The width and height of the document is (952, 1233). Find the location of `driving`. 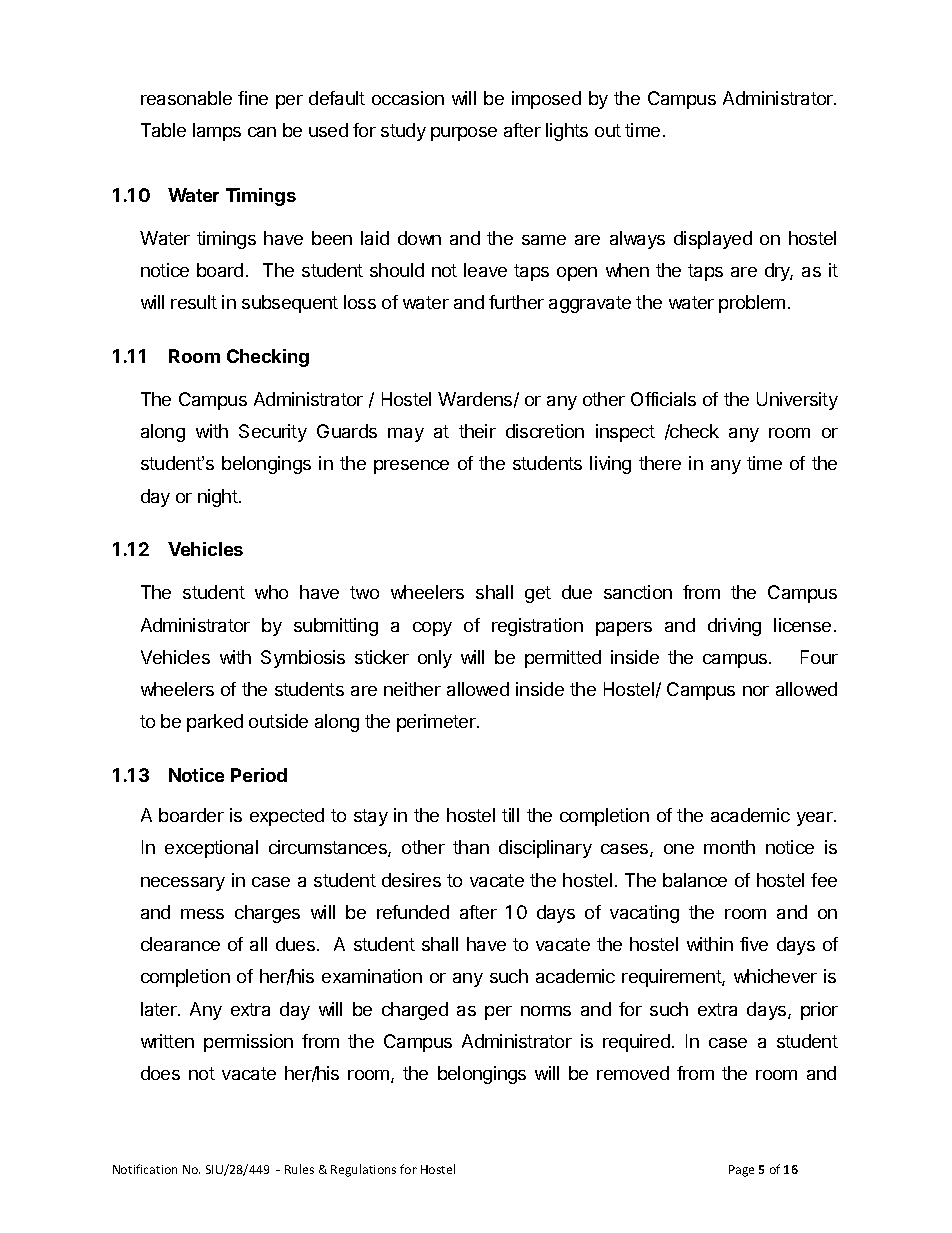

driving is located at coordinates (734, 627).
